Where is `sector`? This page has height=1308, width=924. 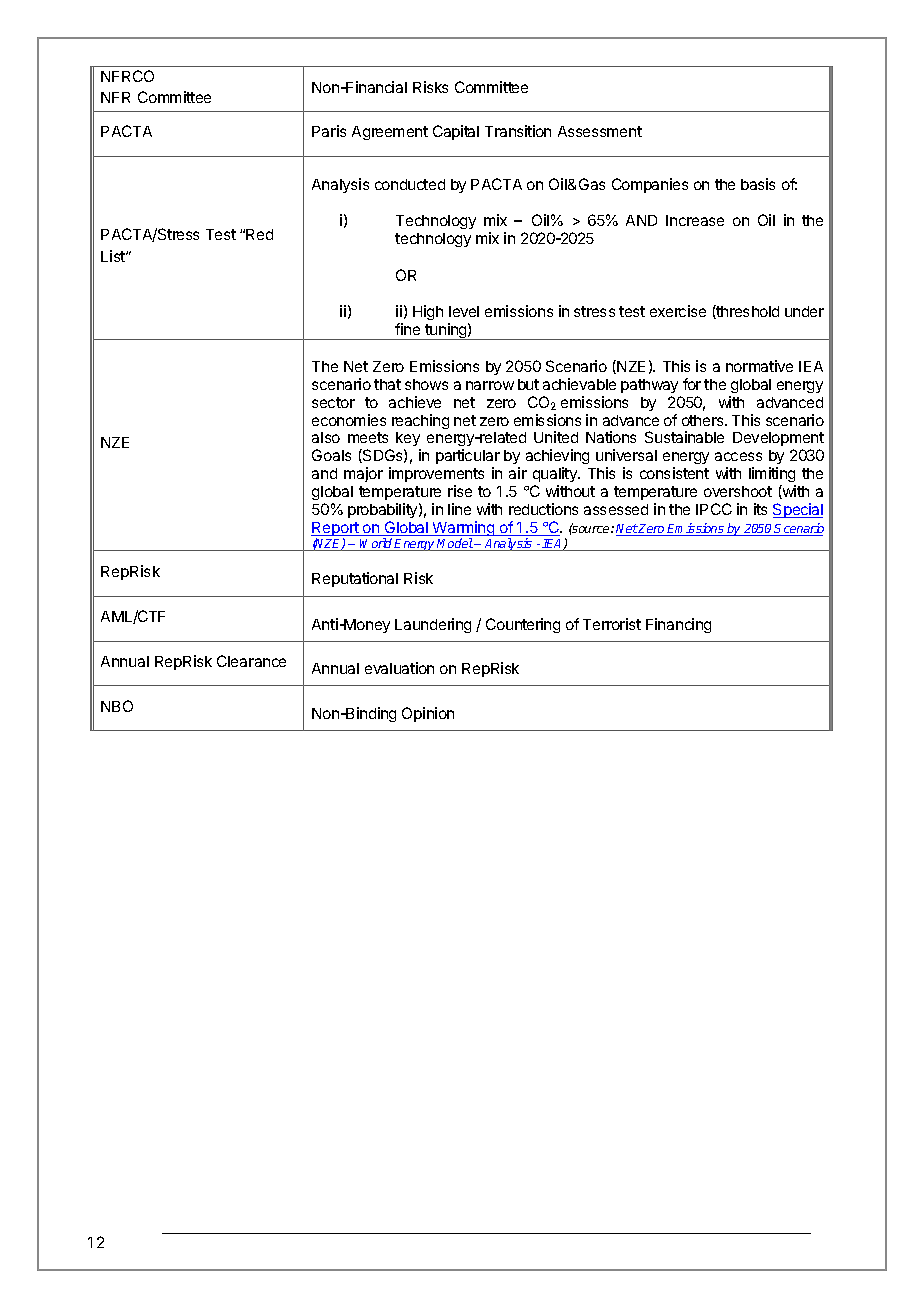 sector is located at coordinates (333, 402).
